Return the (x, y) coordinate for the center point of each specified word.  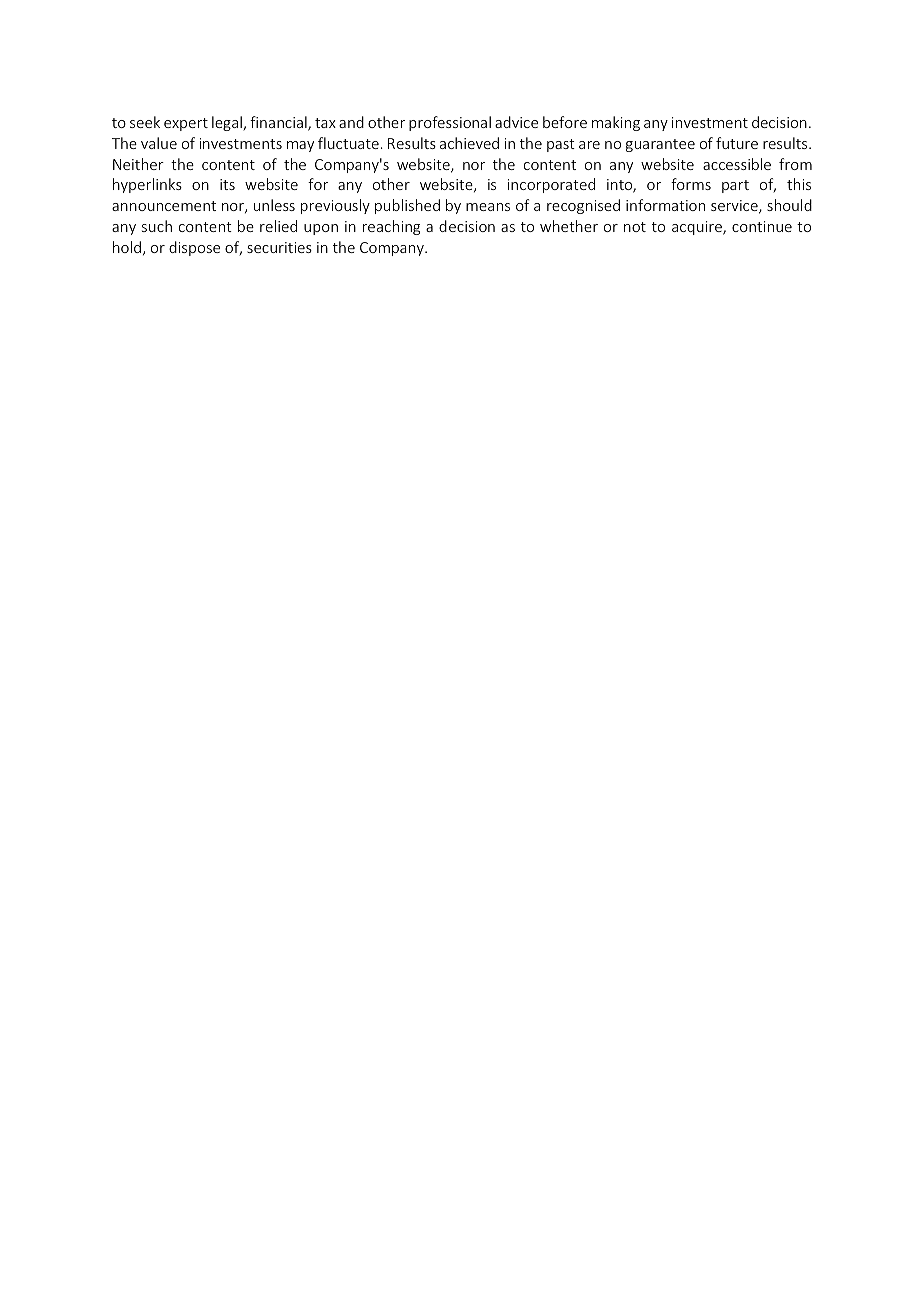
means (488, 207)
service (735, 207)
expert (186, 124)
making (616, 123)
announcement (164, 206)
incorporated (551, 185)
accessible (737, 164)
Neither (138, 164)
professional (450, 123)
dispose (194, 248)
